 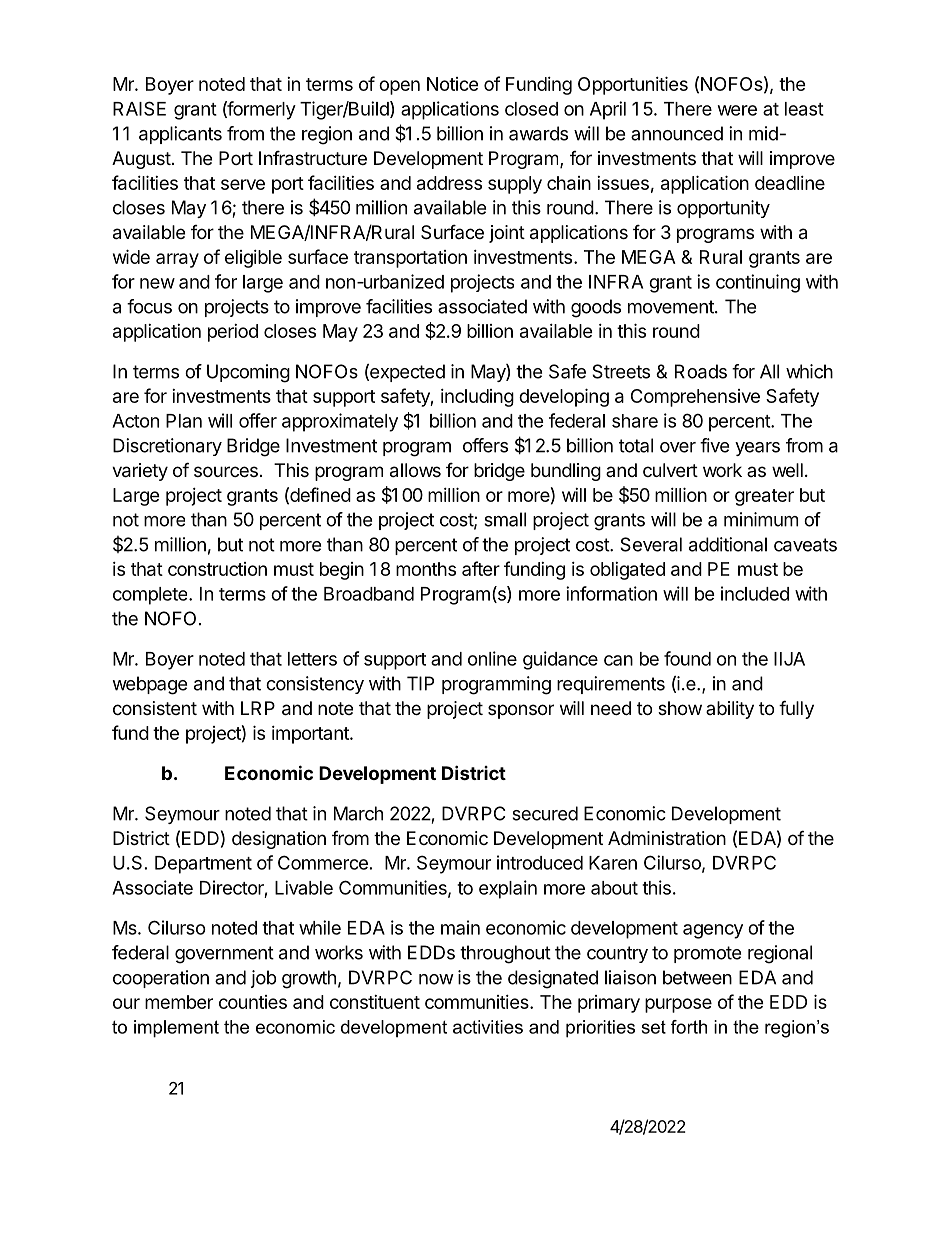 I want to click on member, so click(x=179, y=1002).
